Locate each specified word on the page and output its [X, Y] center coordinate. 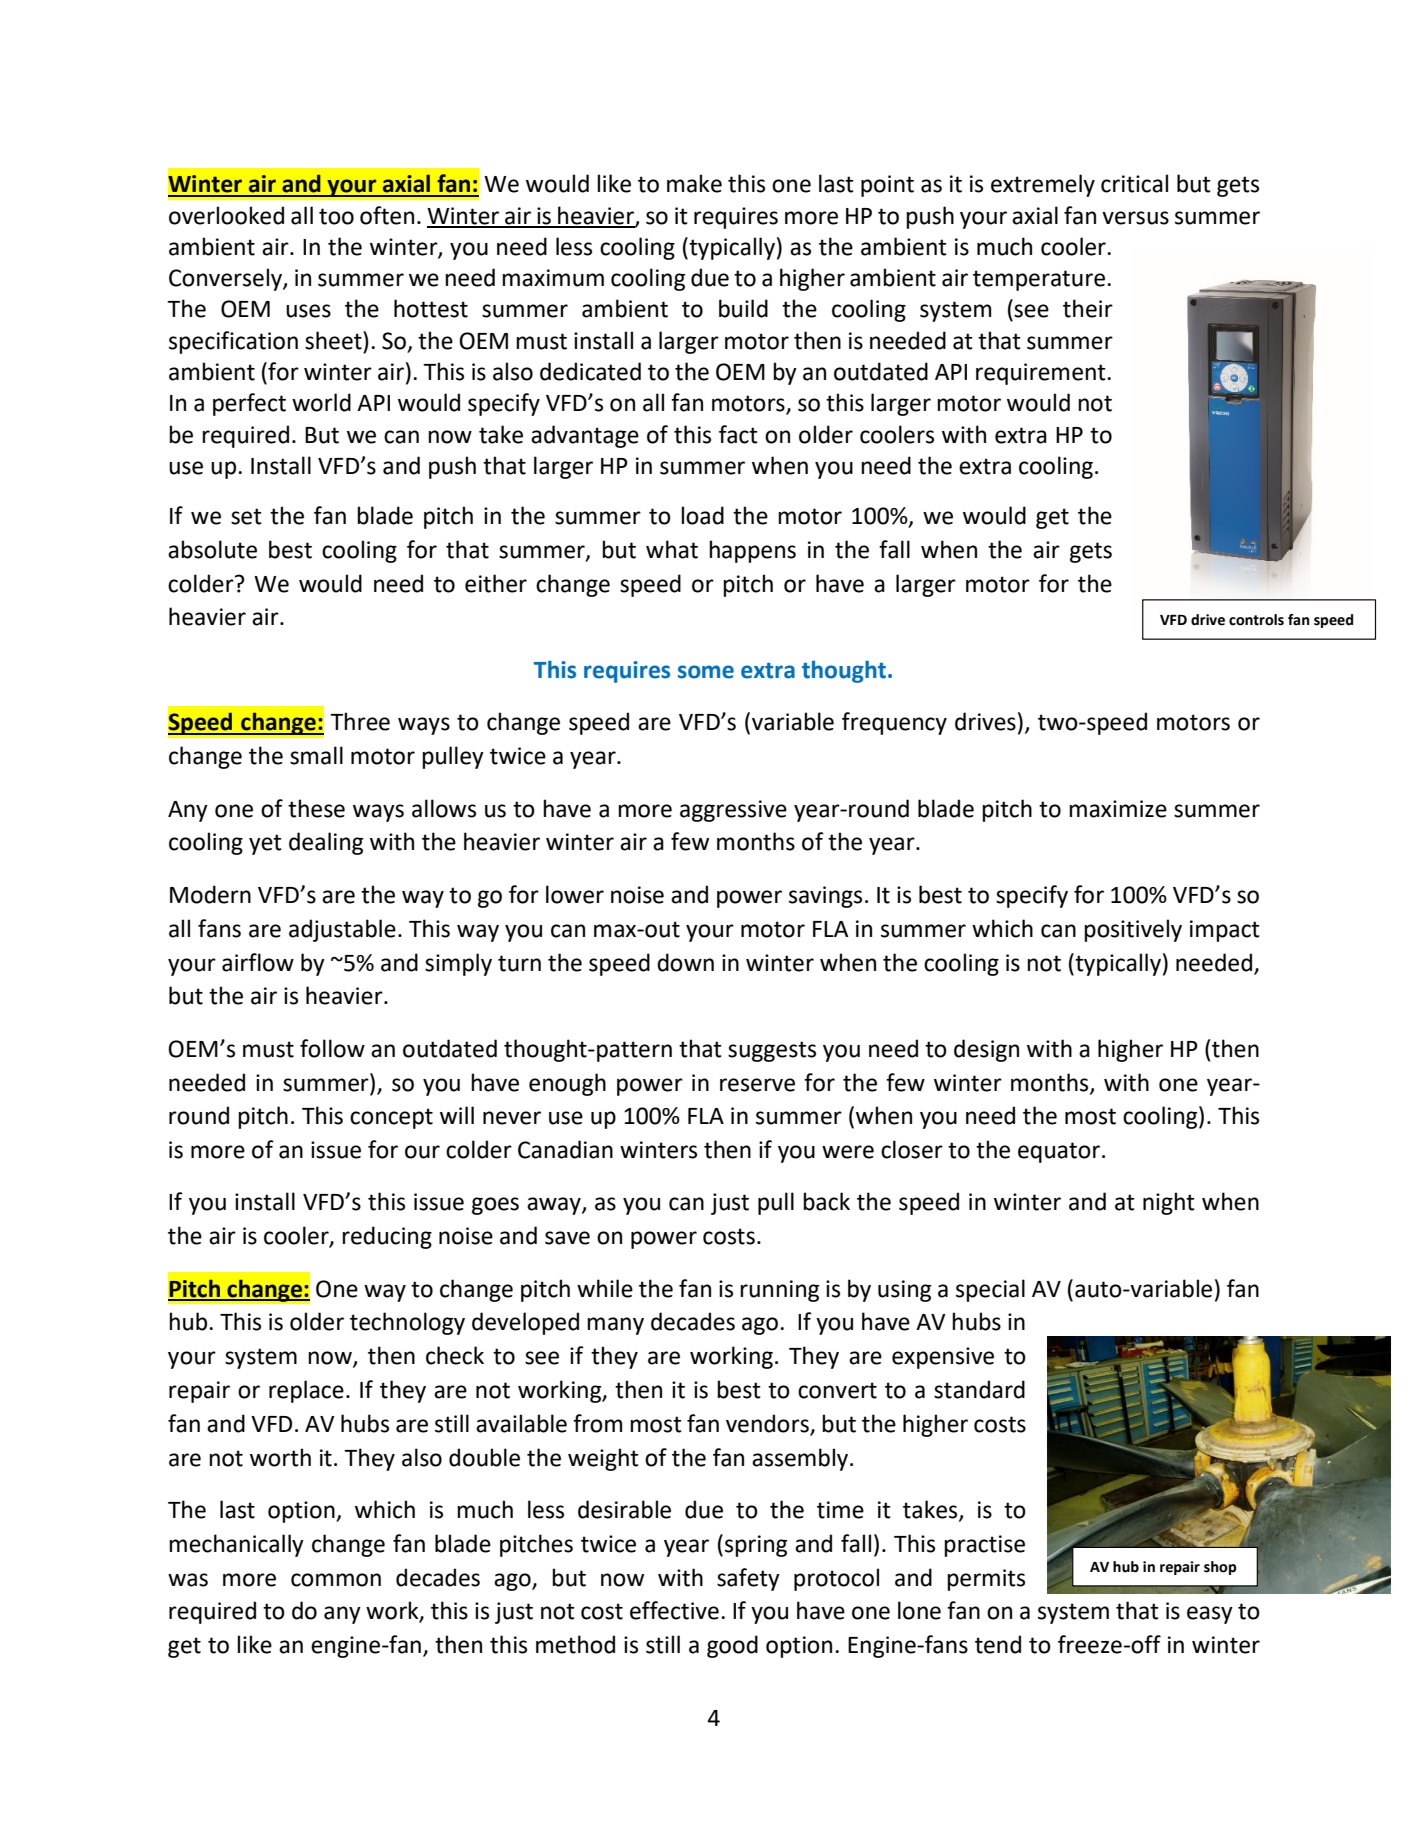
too [336, 216]
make [694, 183]
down [685, 962]
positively [1133, 930]
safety [748, 1579]
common [336, 1580]
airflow [258, 962]
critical [1134, 183]
